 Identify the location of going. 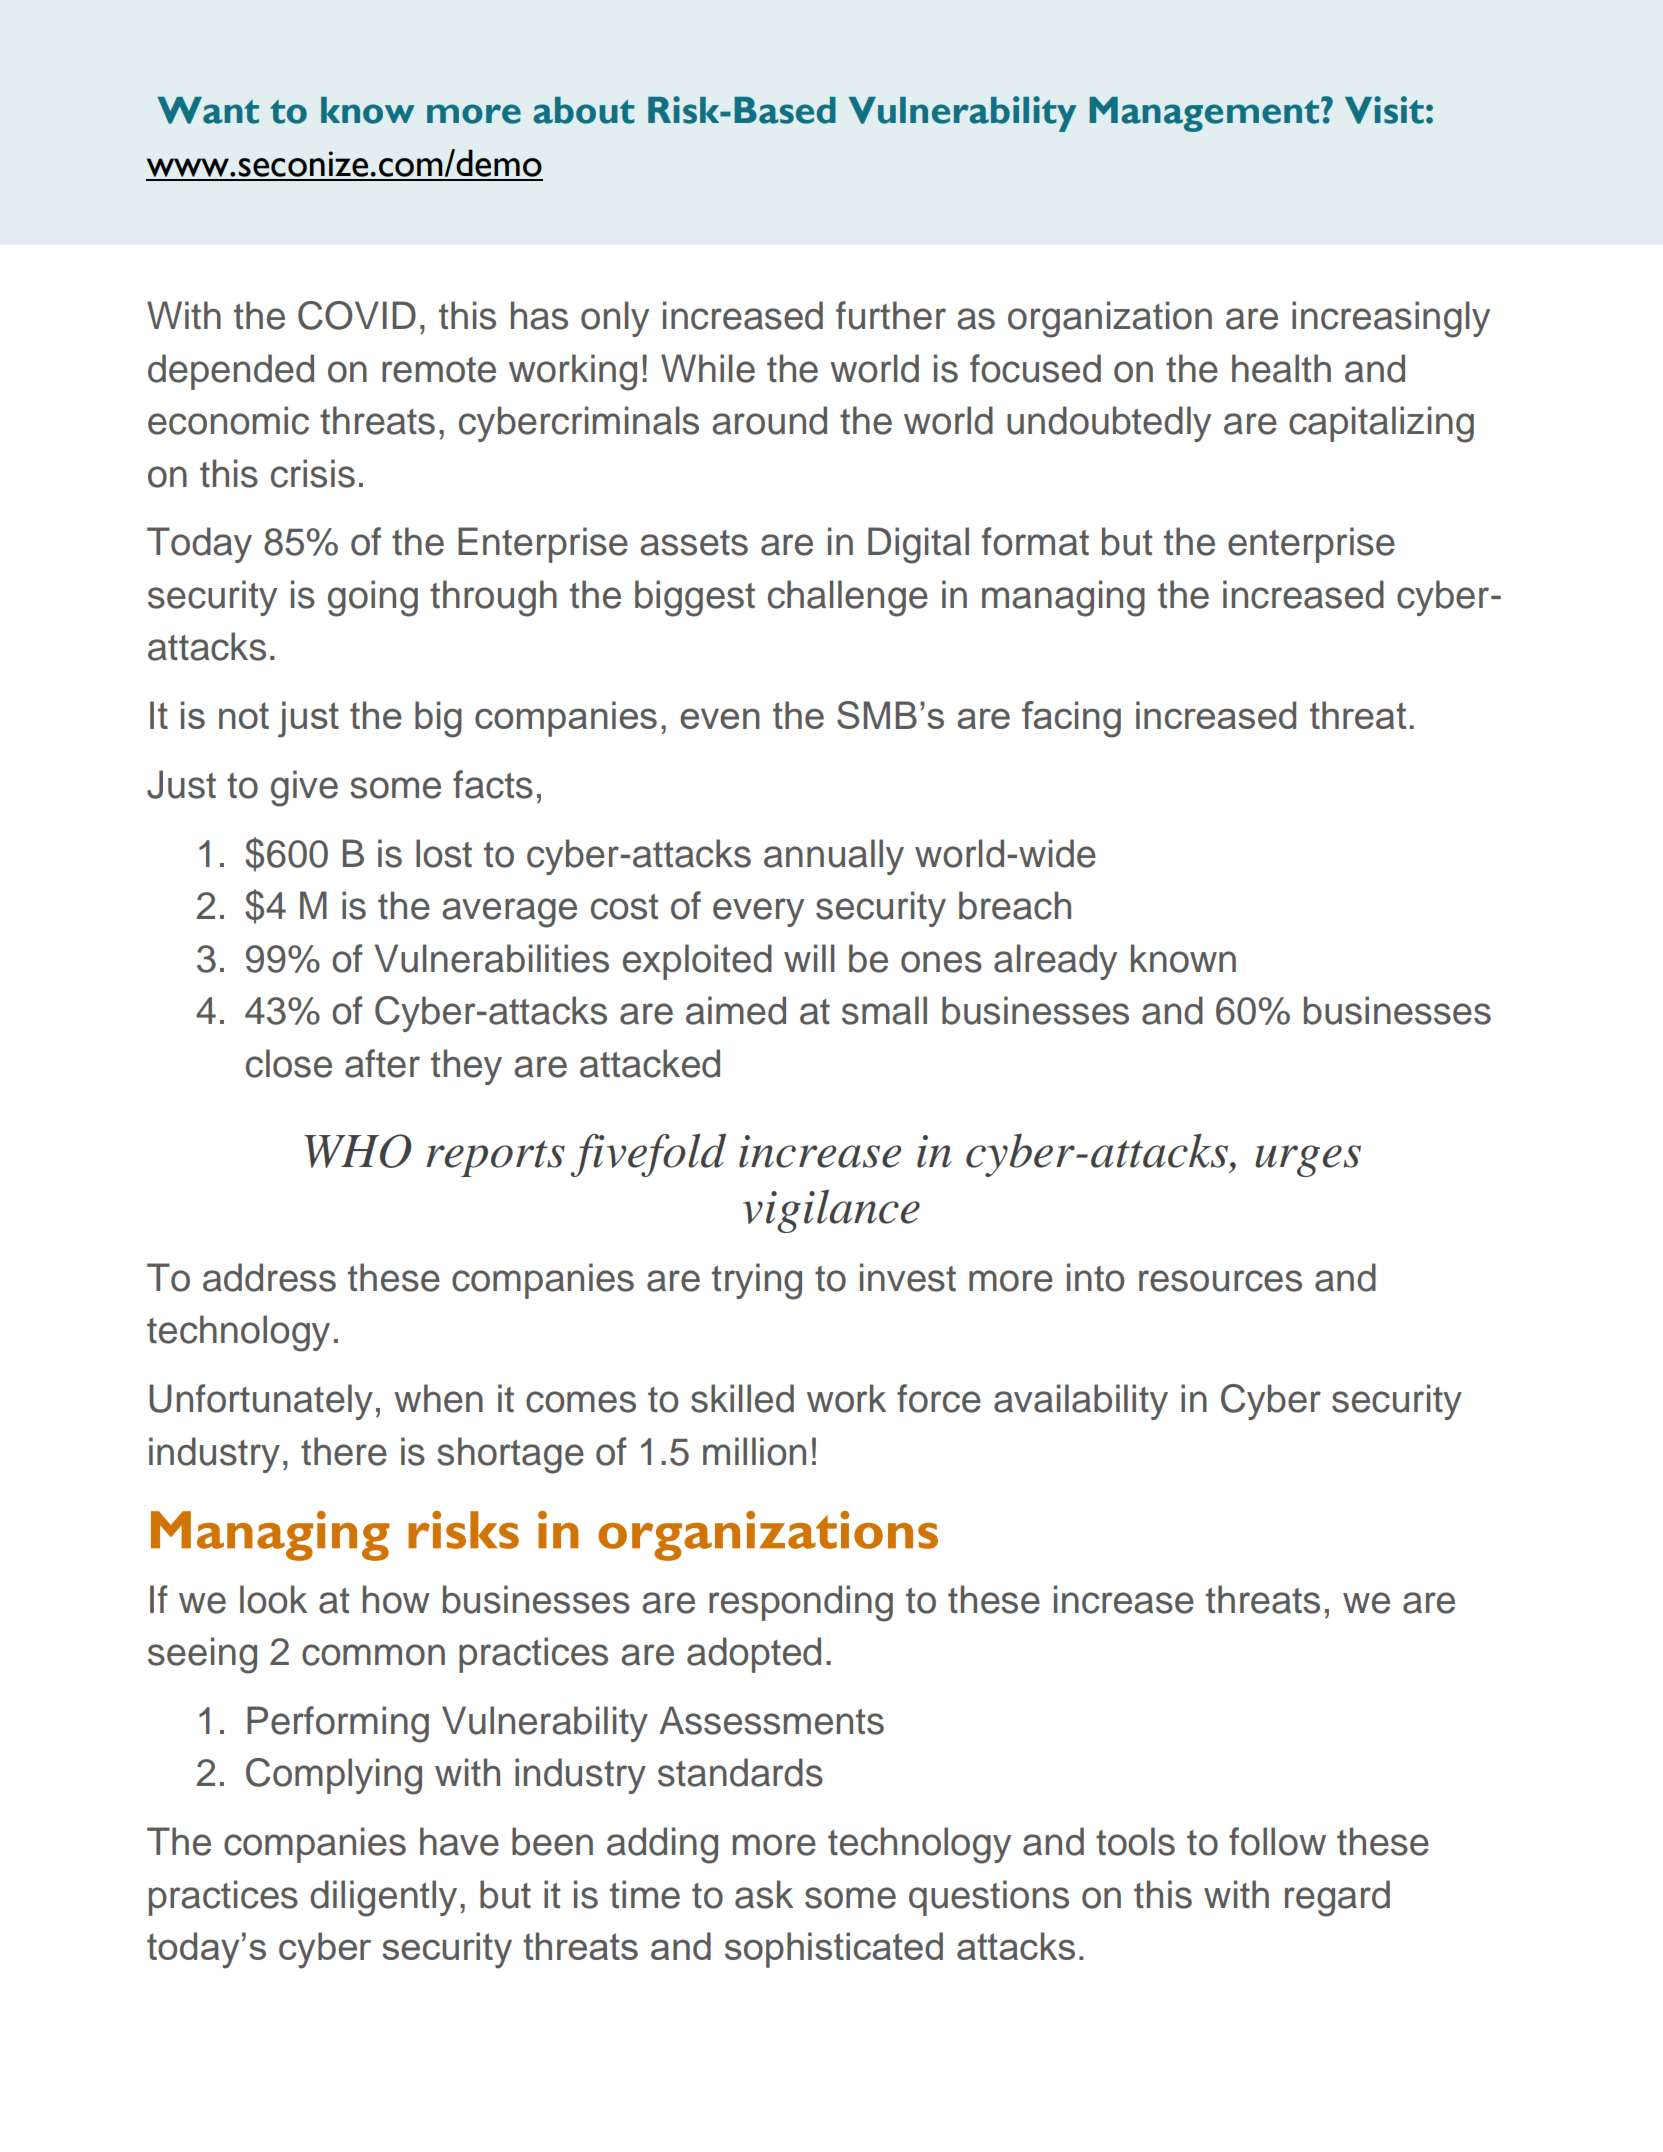
(373, 598).
